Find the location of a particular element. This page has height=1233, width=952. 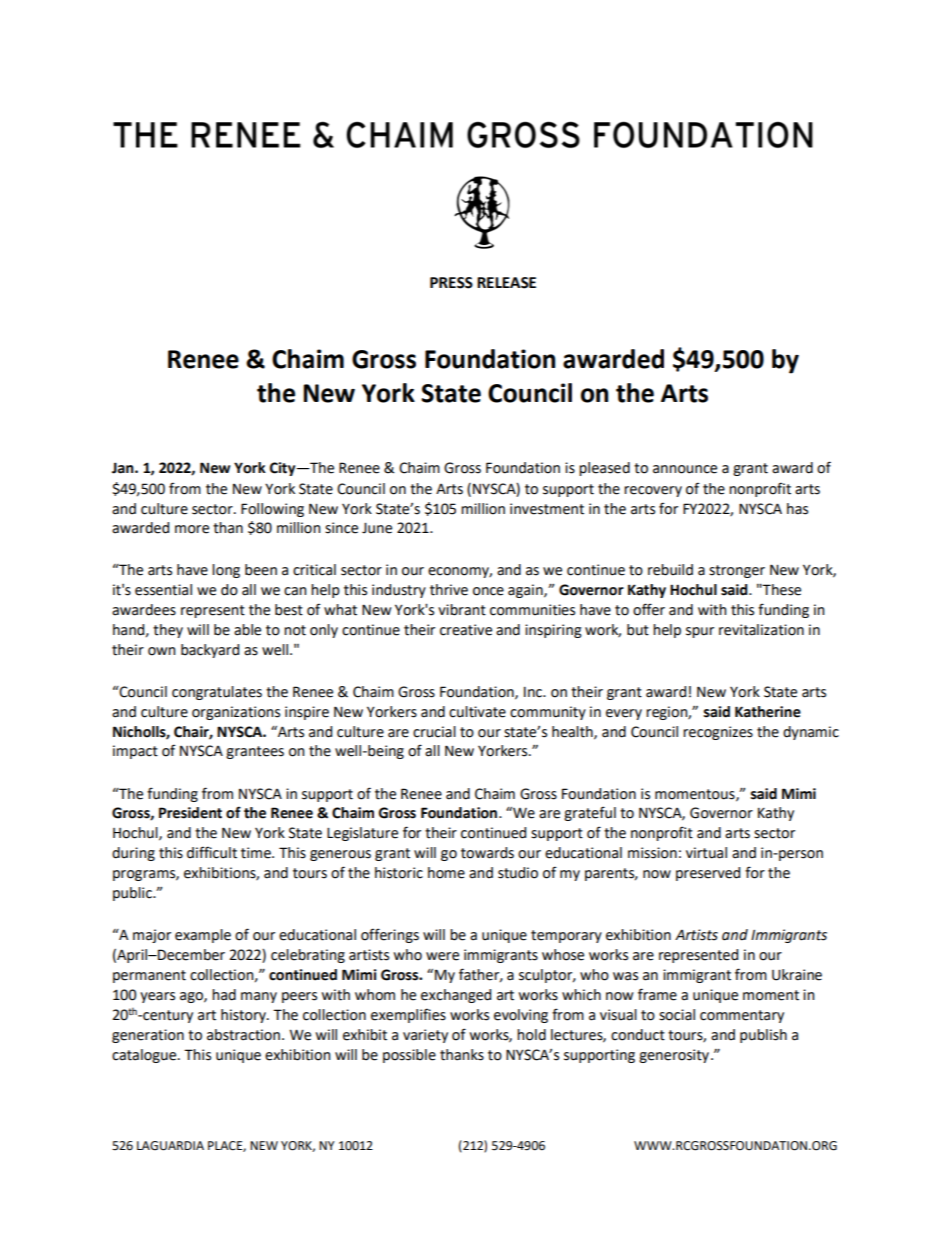

LAGUARDIA is located at coordinates (170, 1146).
